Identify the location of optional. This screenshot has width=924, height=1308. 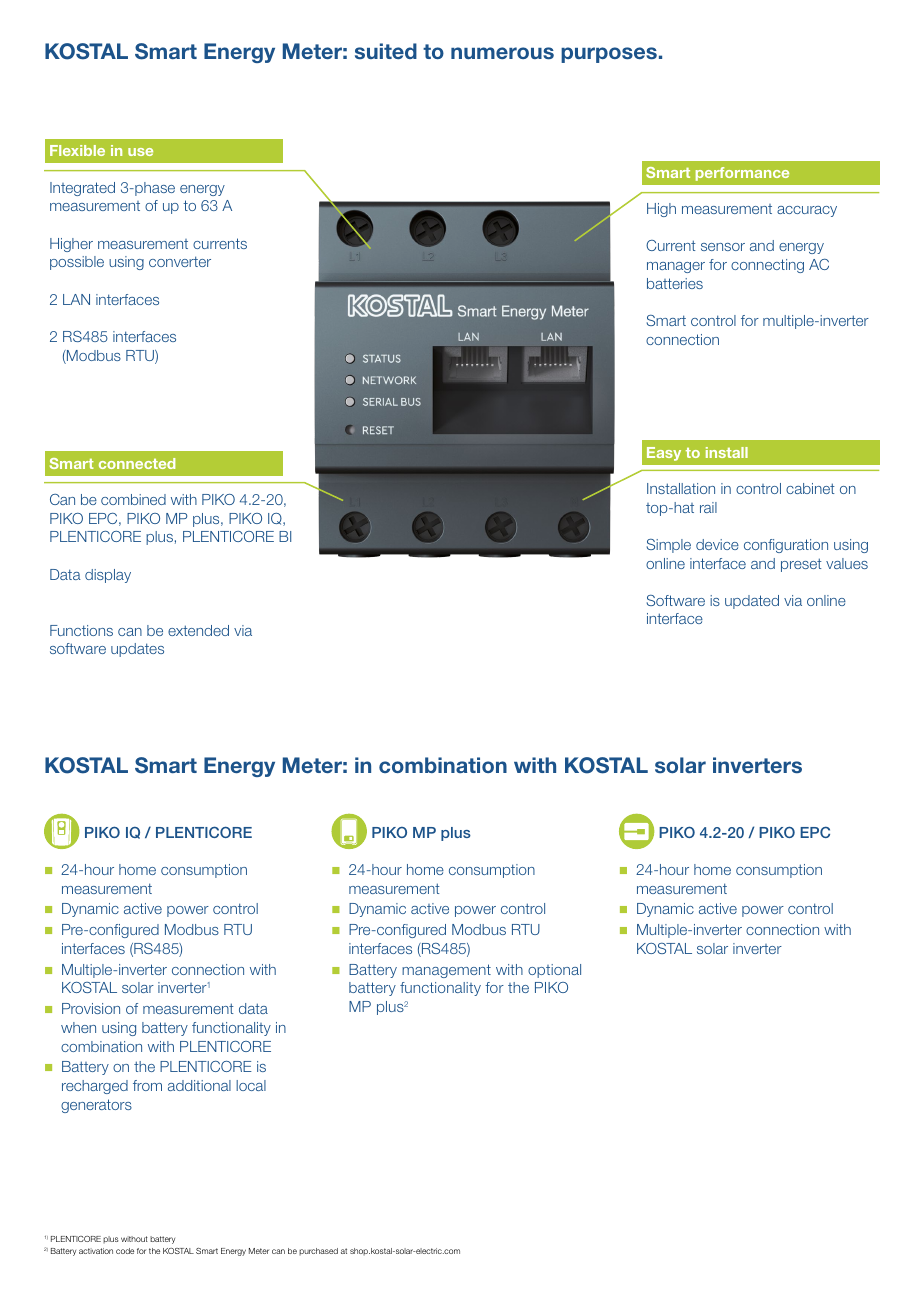
(554, 971).
